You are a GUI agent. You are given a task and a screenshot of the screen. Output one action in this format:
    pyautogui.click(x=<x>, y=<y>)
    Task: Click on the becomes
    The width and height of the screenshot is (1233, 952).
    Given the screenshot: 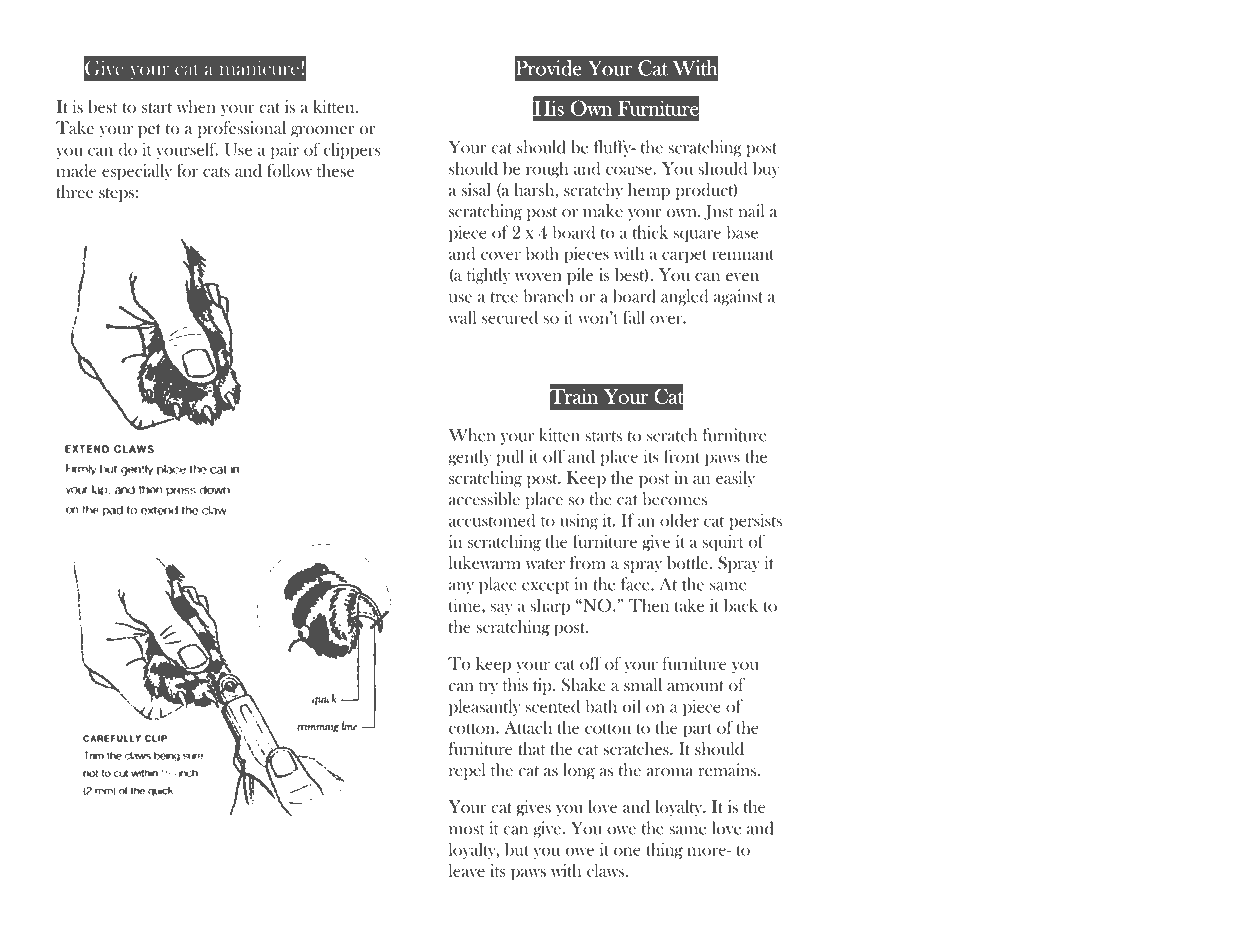 What is the action you would take?
    pyautogui.click(x=674, y=499)
